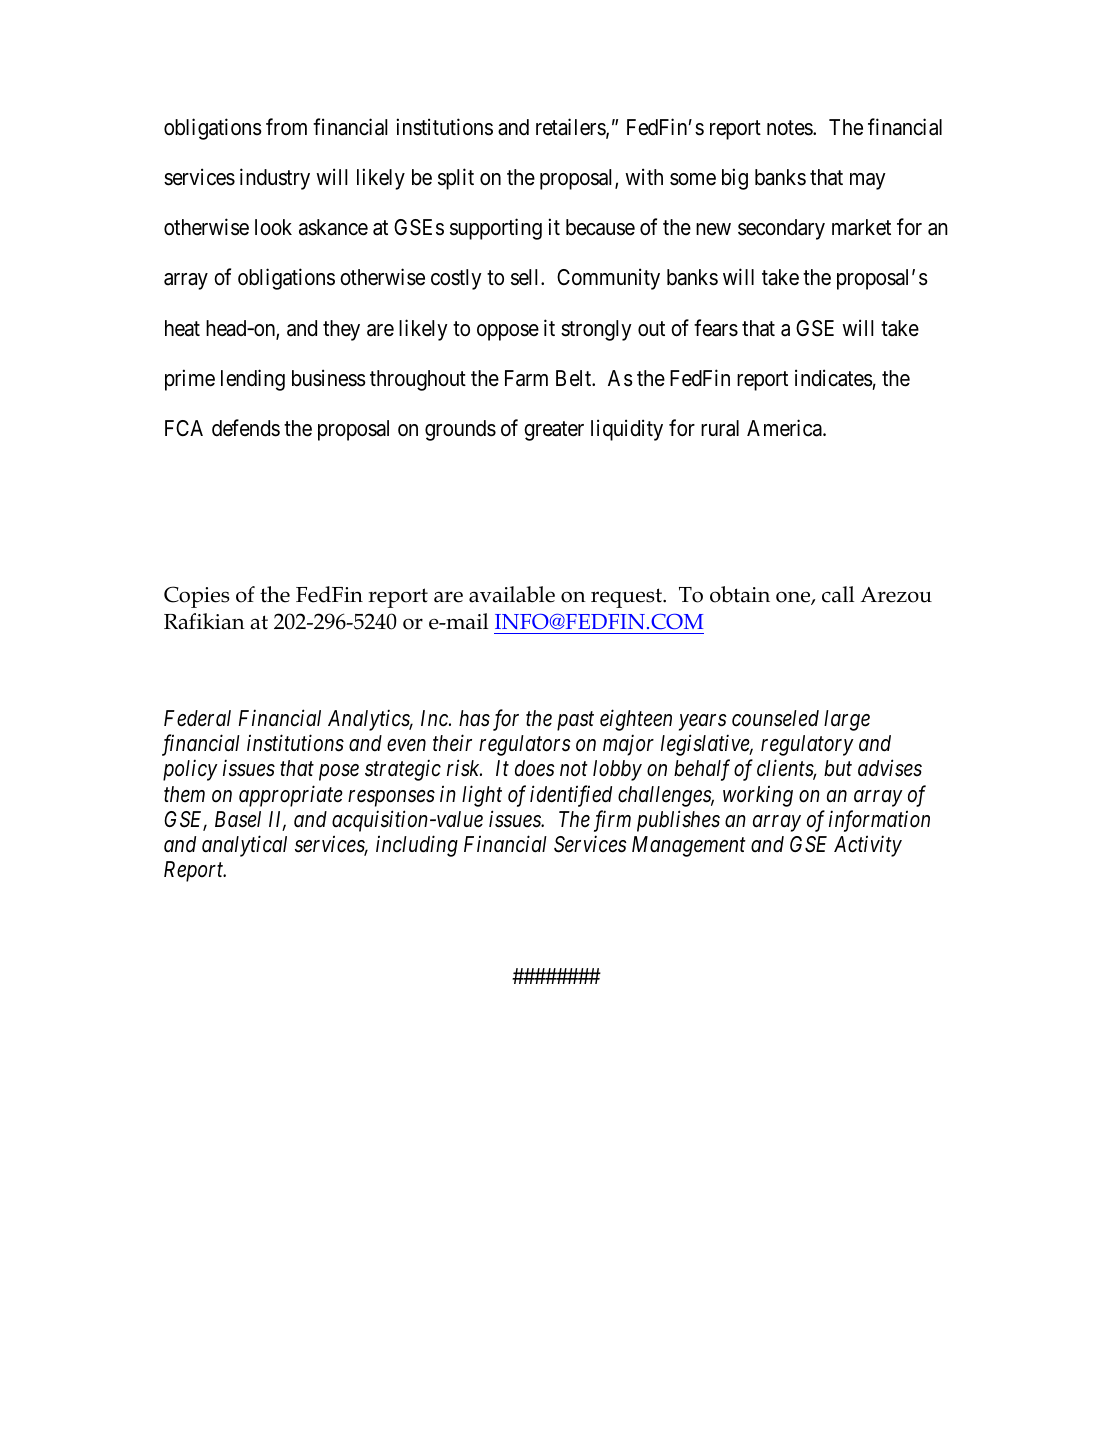 The image size is (1112, 1440). What do you see at coordinates (197, 597) in the page?
I see `Copies` at bounding box center [197, 597].
